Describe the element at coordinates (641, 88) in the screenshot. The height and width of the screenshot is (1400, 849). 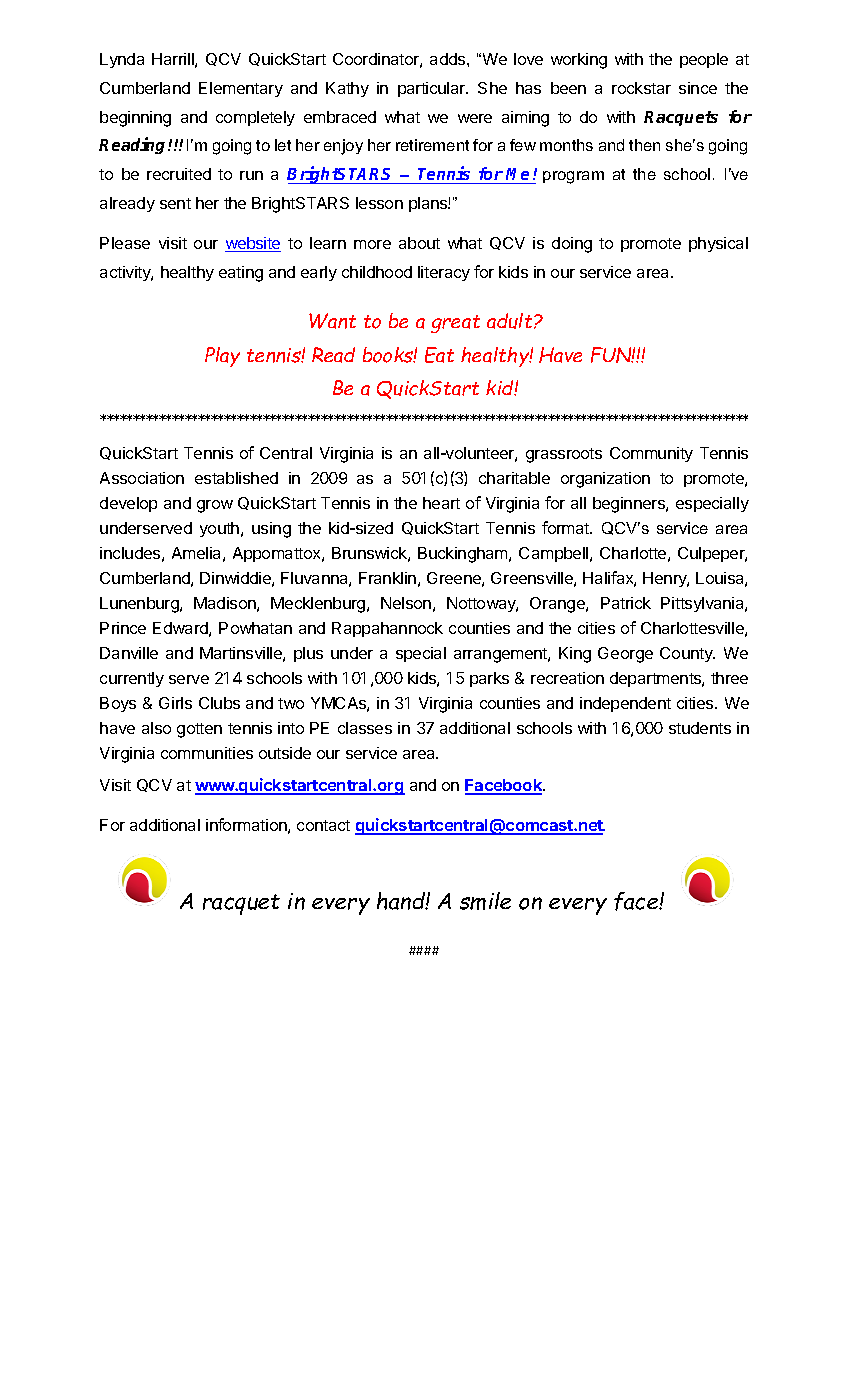
I see `rockstar` at that location.
